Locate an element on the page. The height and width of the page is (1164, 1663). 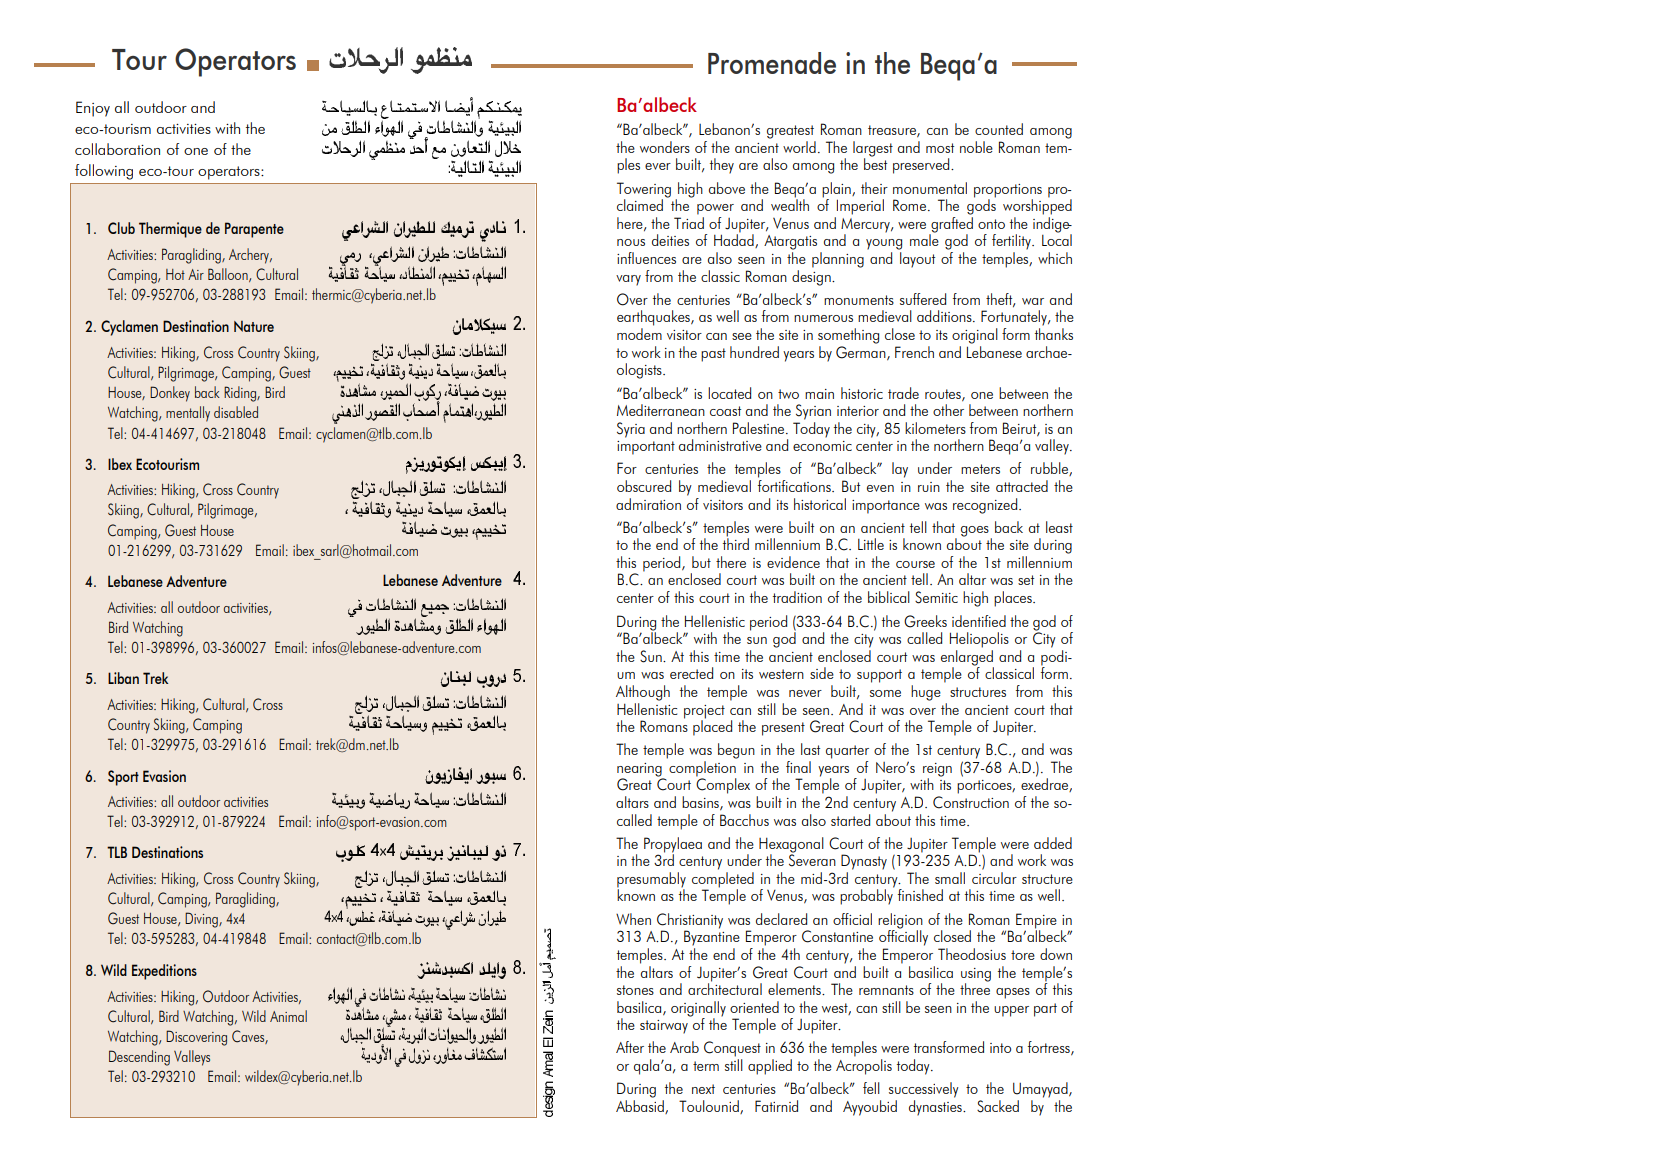
wonders is located at coordinates (665, 147).
